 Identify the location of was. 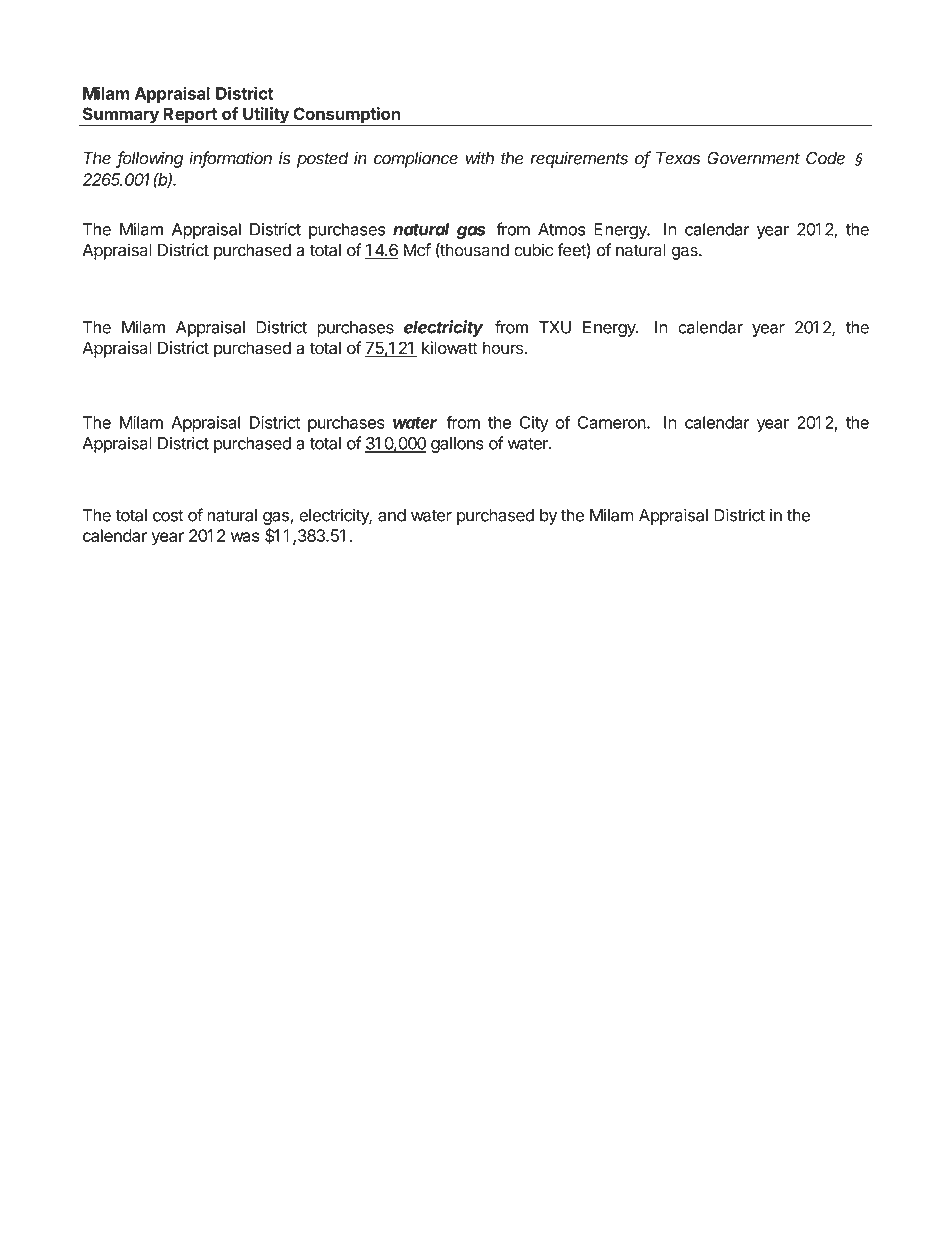
(245, 537).
